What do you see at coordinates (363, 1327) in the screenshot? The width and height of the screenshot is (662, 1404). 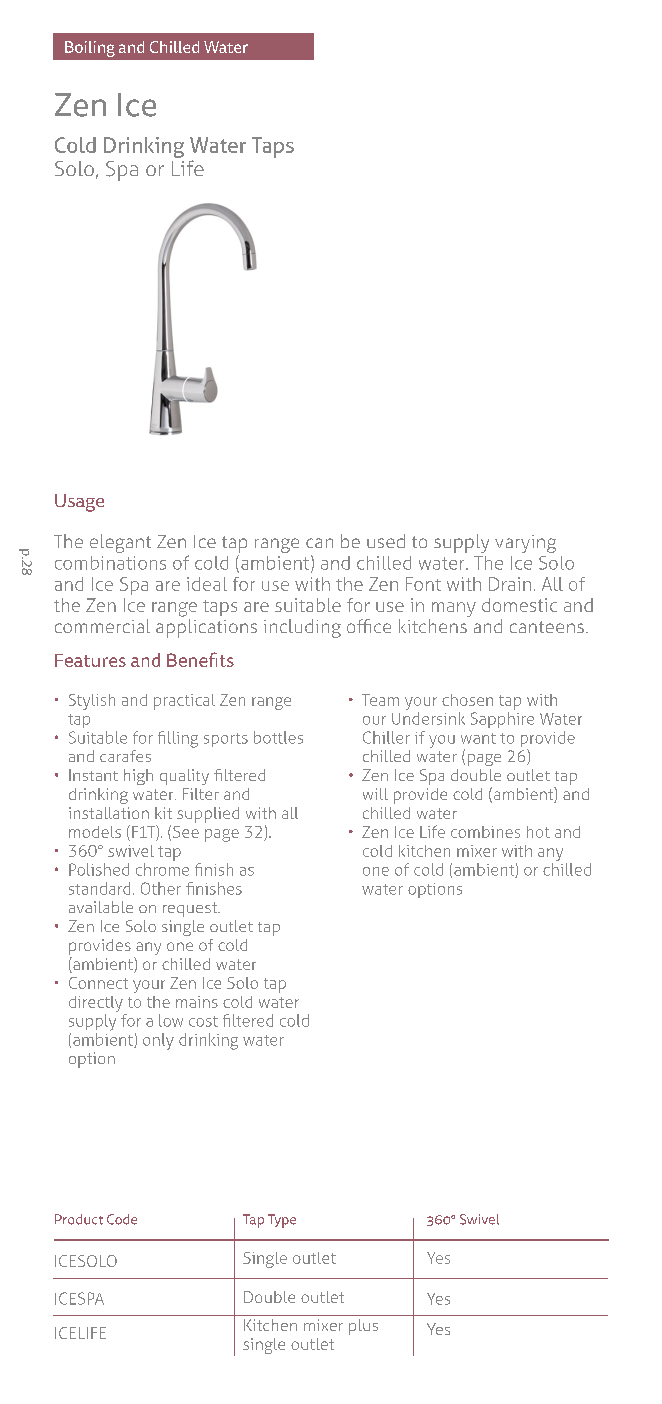 I see `plus` at bounding box center [363, 1327].
